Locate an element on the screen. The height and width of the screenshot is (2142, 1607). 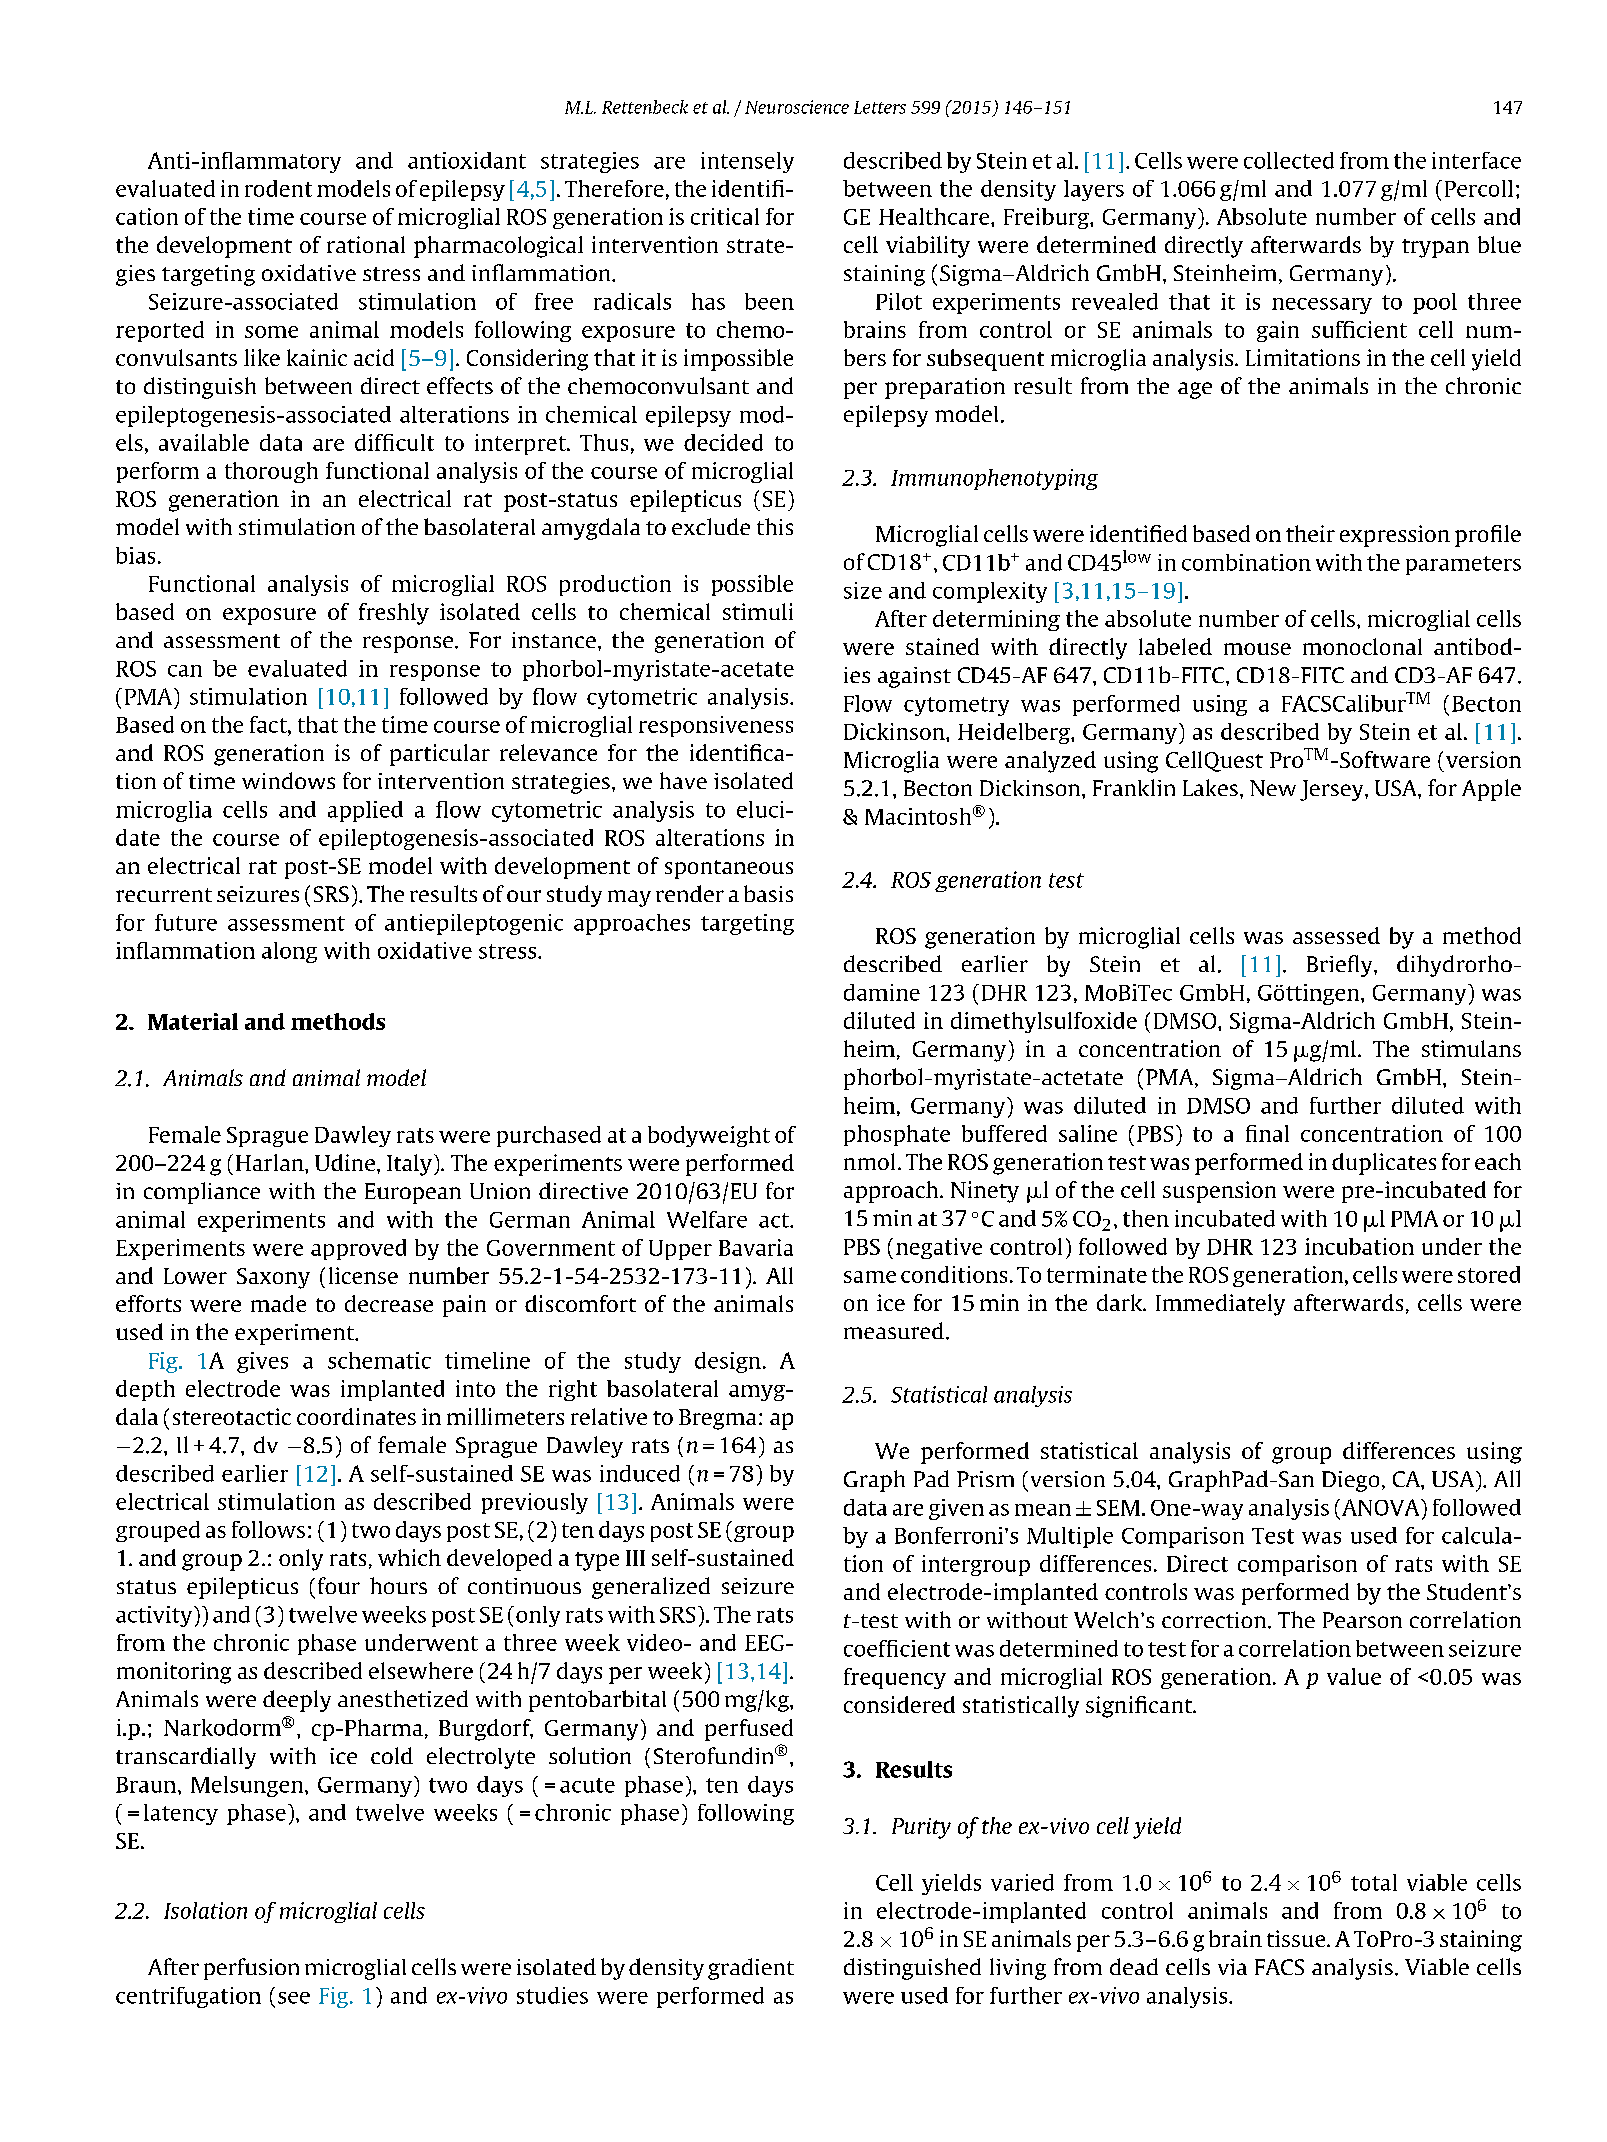
see is located at coordinates (294, 1998).
